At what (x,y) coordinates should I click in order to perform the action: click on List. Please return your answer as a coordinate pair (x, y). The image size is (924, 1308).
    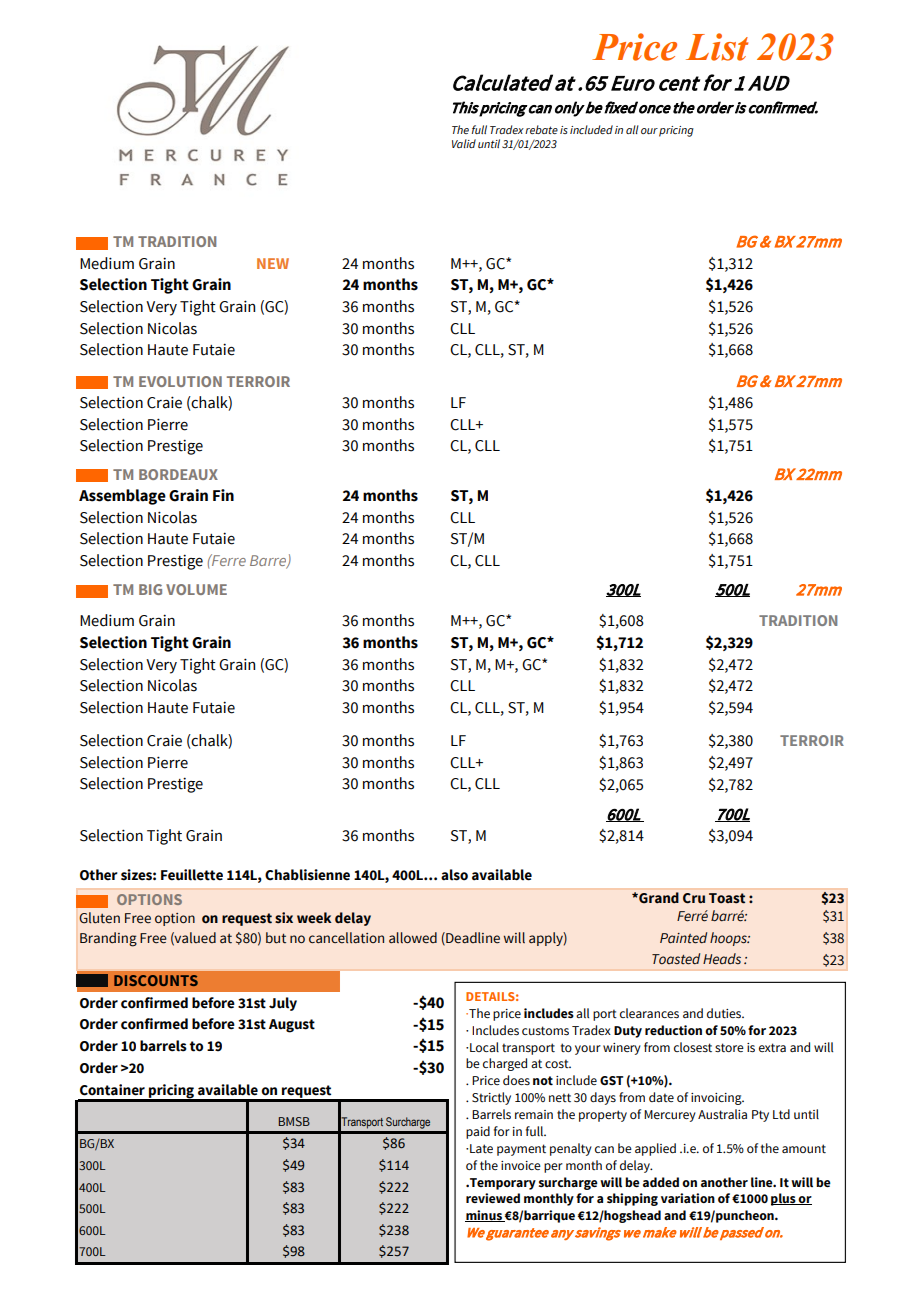
    Looking at the image, I should click on (717, 47).
